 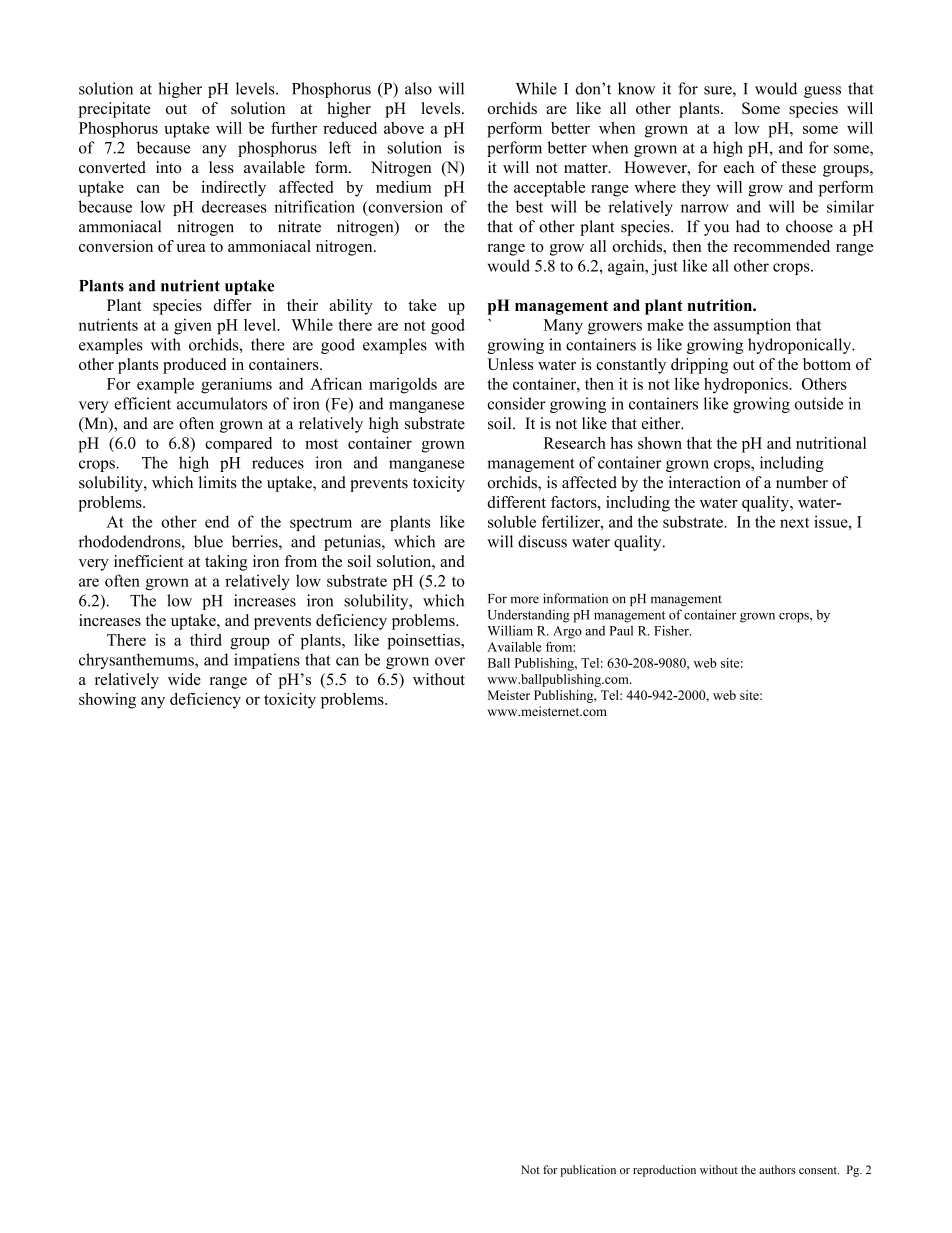 I want to click on over, so click(x=450, y=661).
